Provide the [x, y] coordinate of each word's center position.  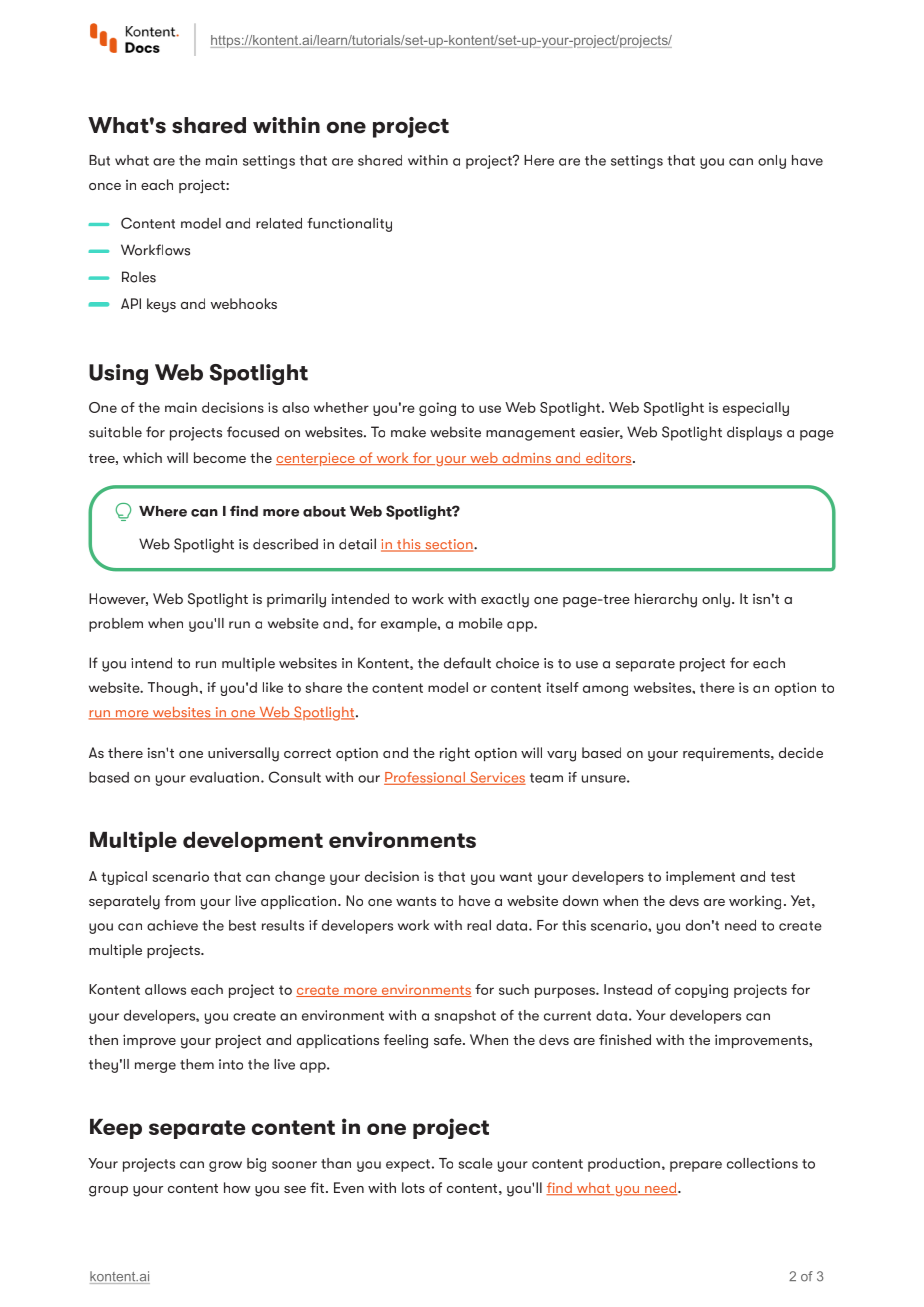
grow [225, 1166]
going [437, 409]
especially [756, 409]
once [105, 186]
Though [173, 689]
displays [754, 433]
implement [700, 878]
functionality [349, 225]
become [220, 457]
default [467, 663]
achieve [172, 925]
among [605, 690]
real [479, 925]
